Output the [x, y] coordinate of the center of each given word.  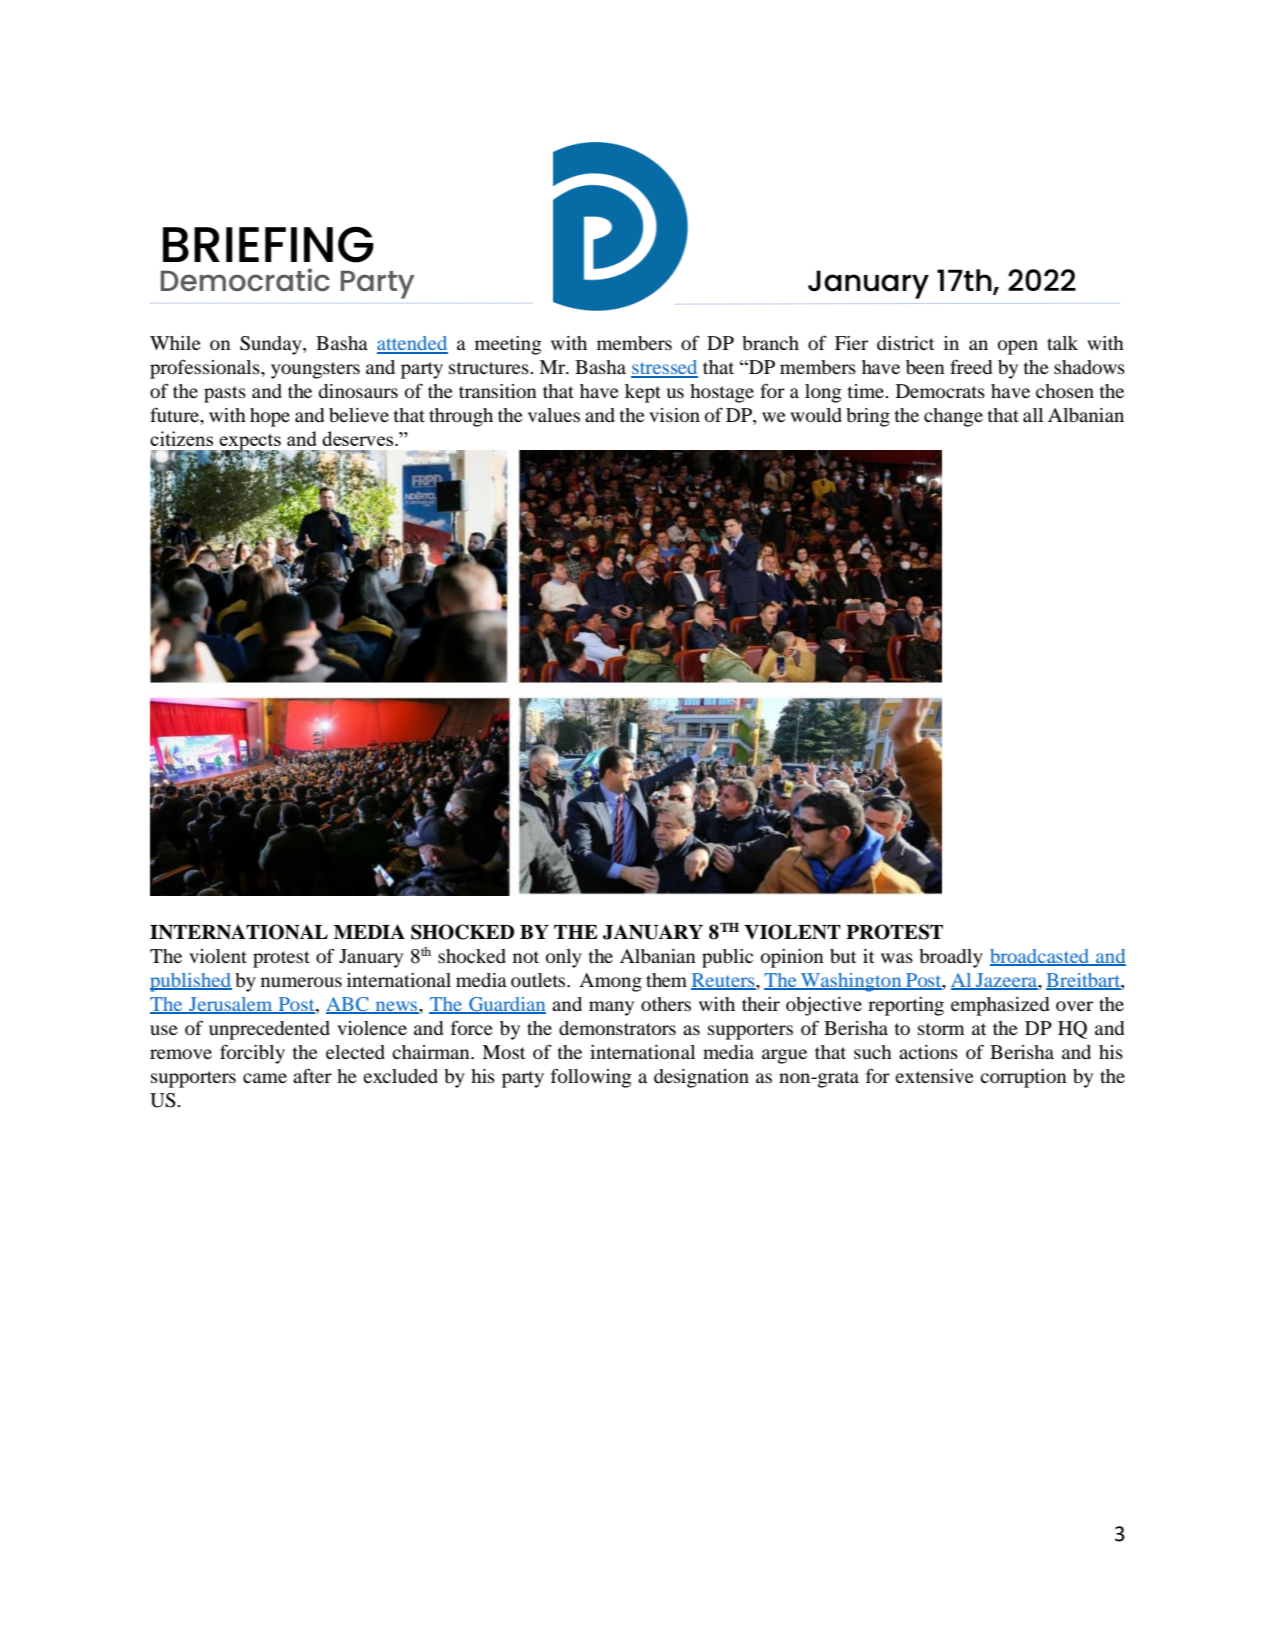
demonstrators [617, 1028]
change [953, 417]
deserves [359, 438]
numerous [301, 982]
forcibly [252, 1054]
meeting [508, 345]
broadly [951, 958]
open [1018, 347]
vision [674, 415]
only [564, 958]
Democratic [245, 279]
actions [928, 1052]
